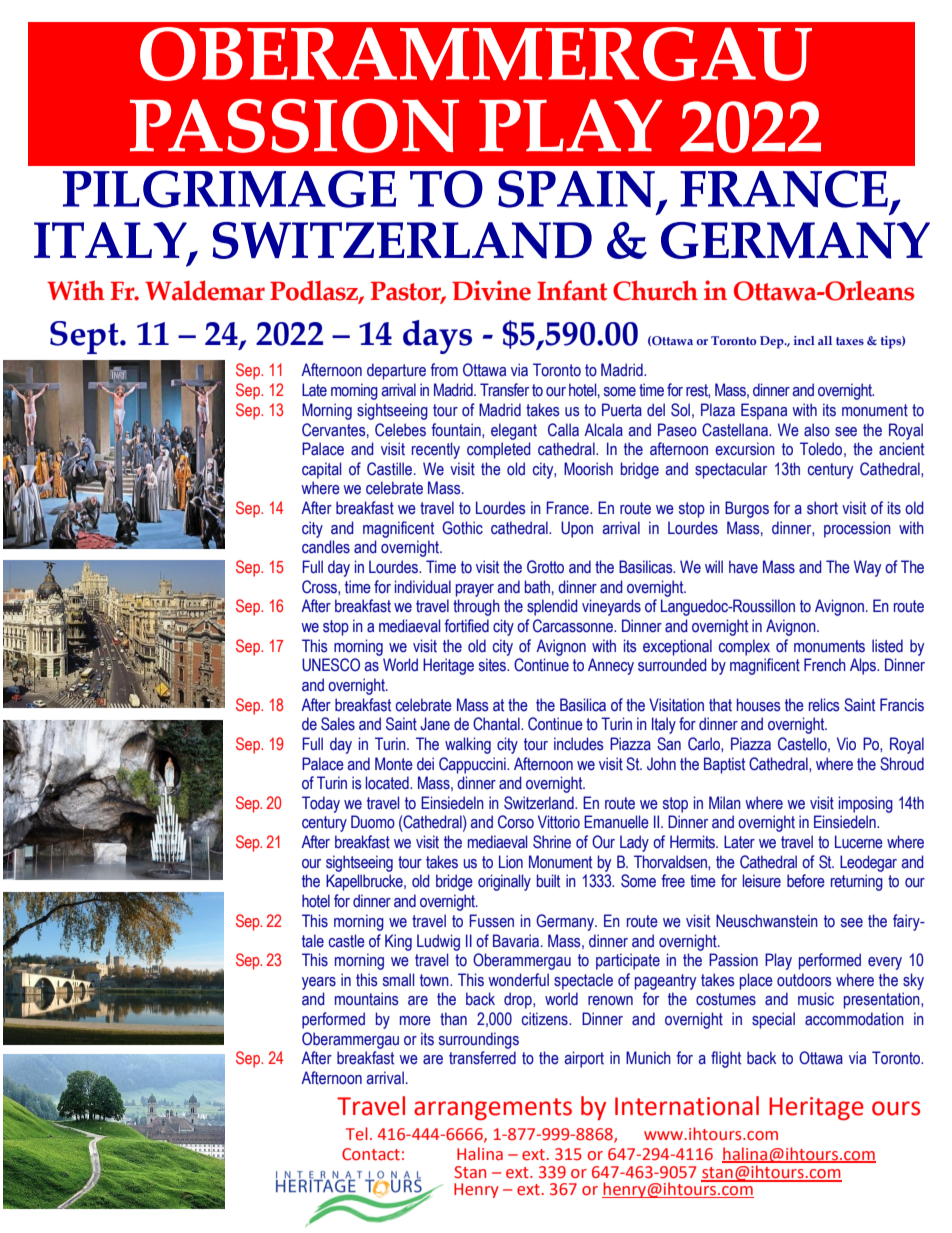  I want to click on arrangements, so click(493, 1109).
